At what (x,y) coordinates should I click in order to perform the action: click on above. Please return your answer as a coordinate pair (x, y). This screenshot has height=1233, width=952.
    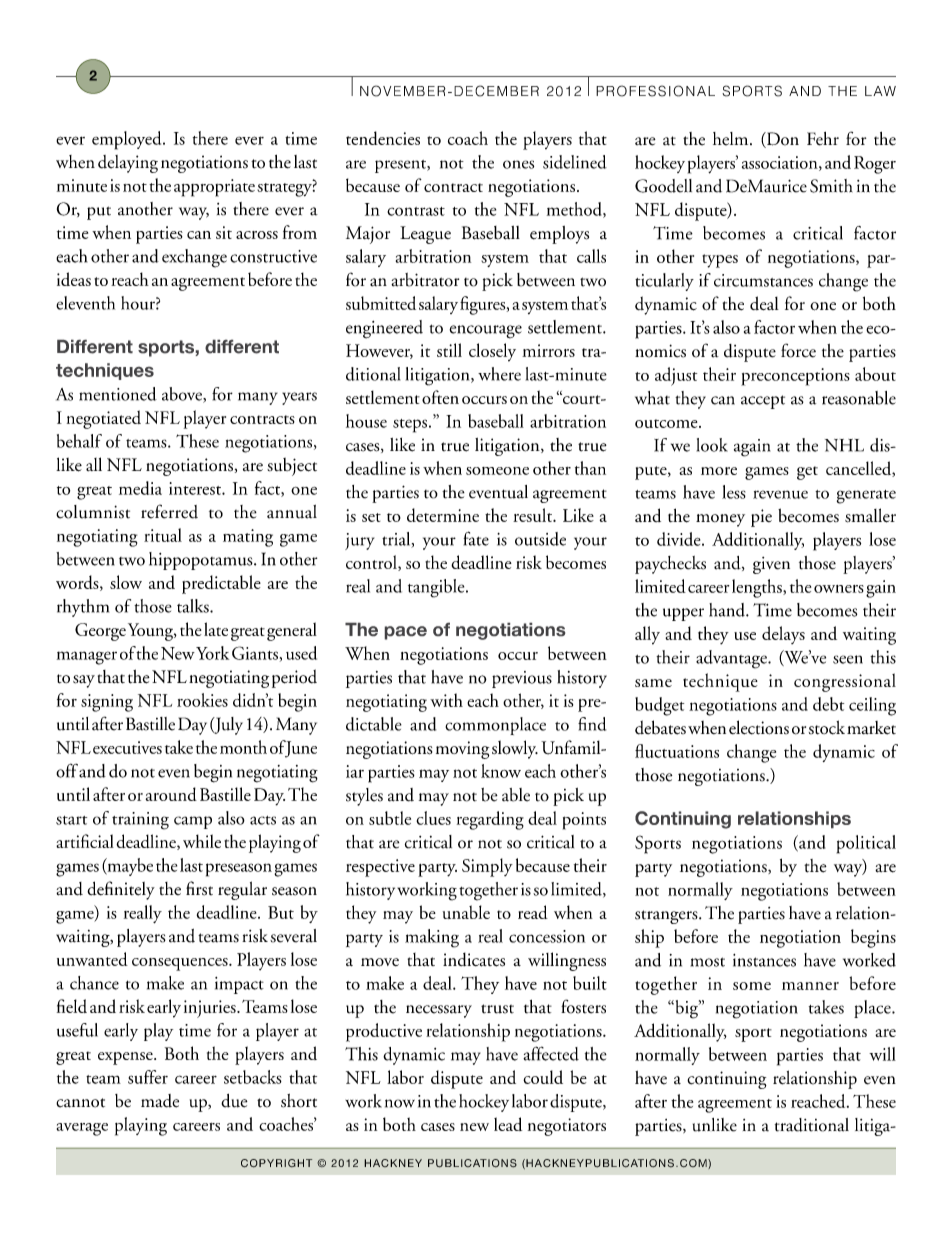
    Looking at the image, I should click on (183, 395).
